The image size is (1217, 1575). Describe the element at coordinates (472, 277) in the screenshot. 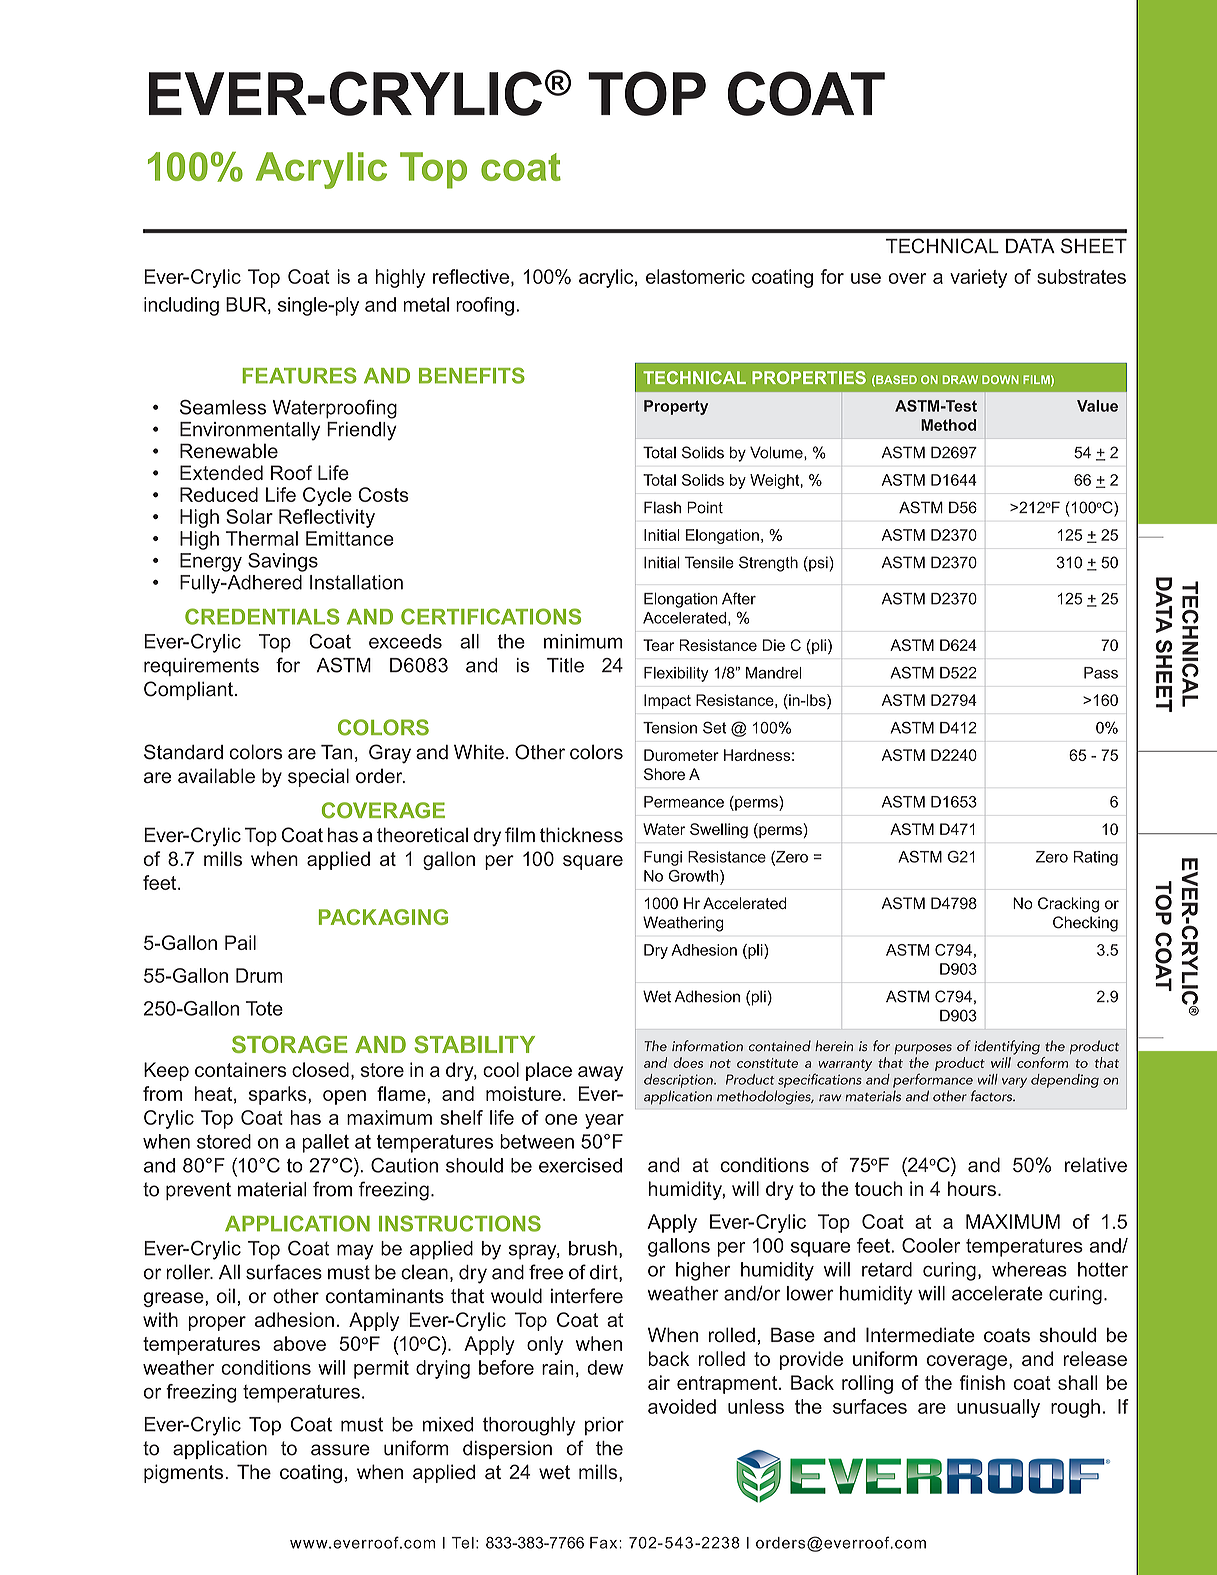

I see `reflective` at that location.
